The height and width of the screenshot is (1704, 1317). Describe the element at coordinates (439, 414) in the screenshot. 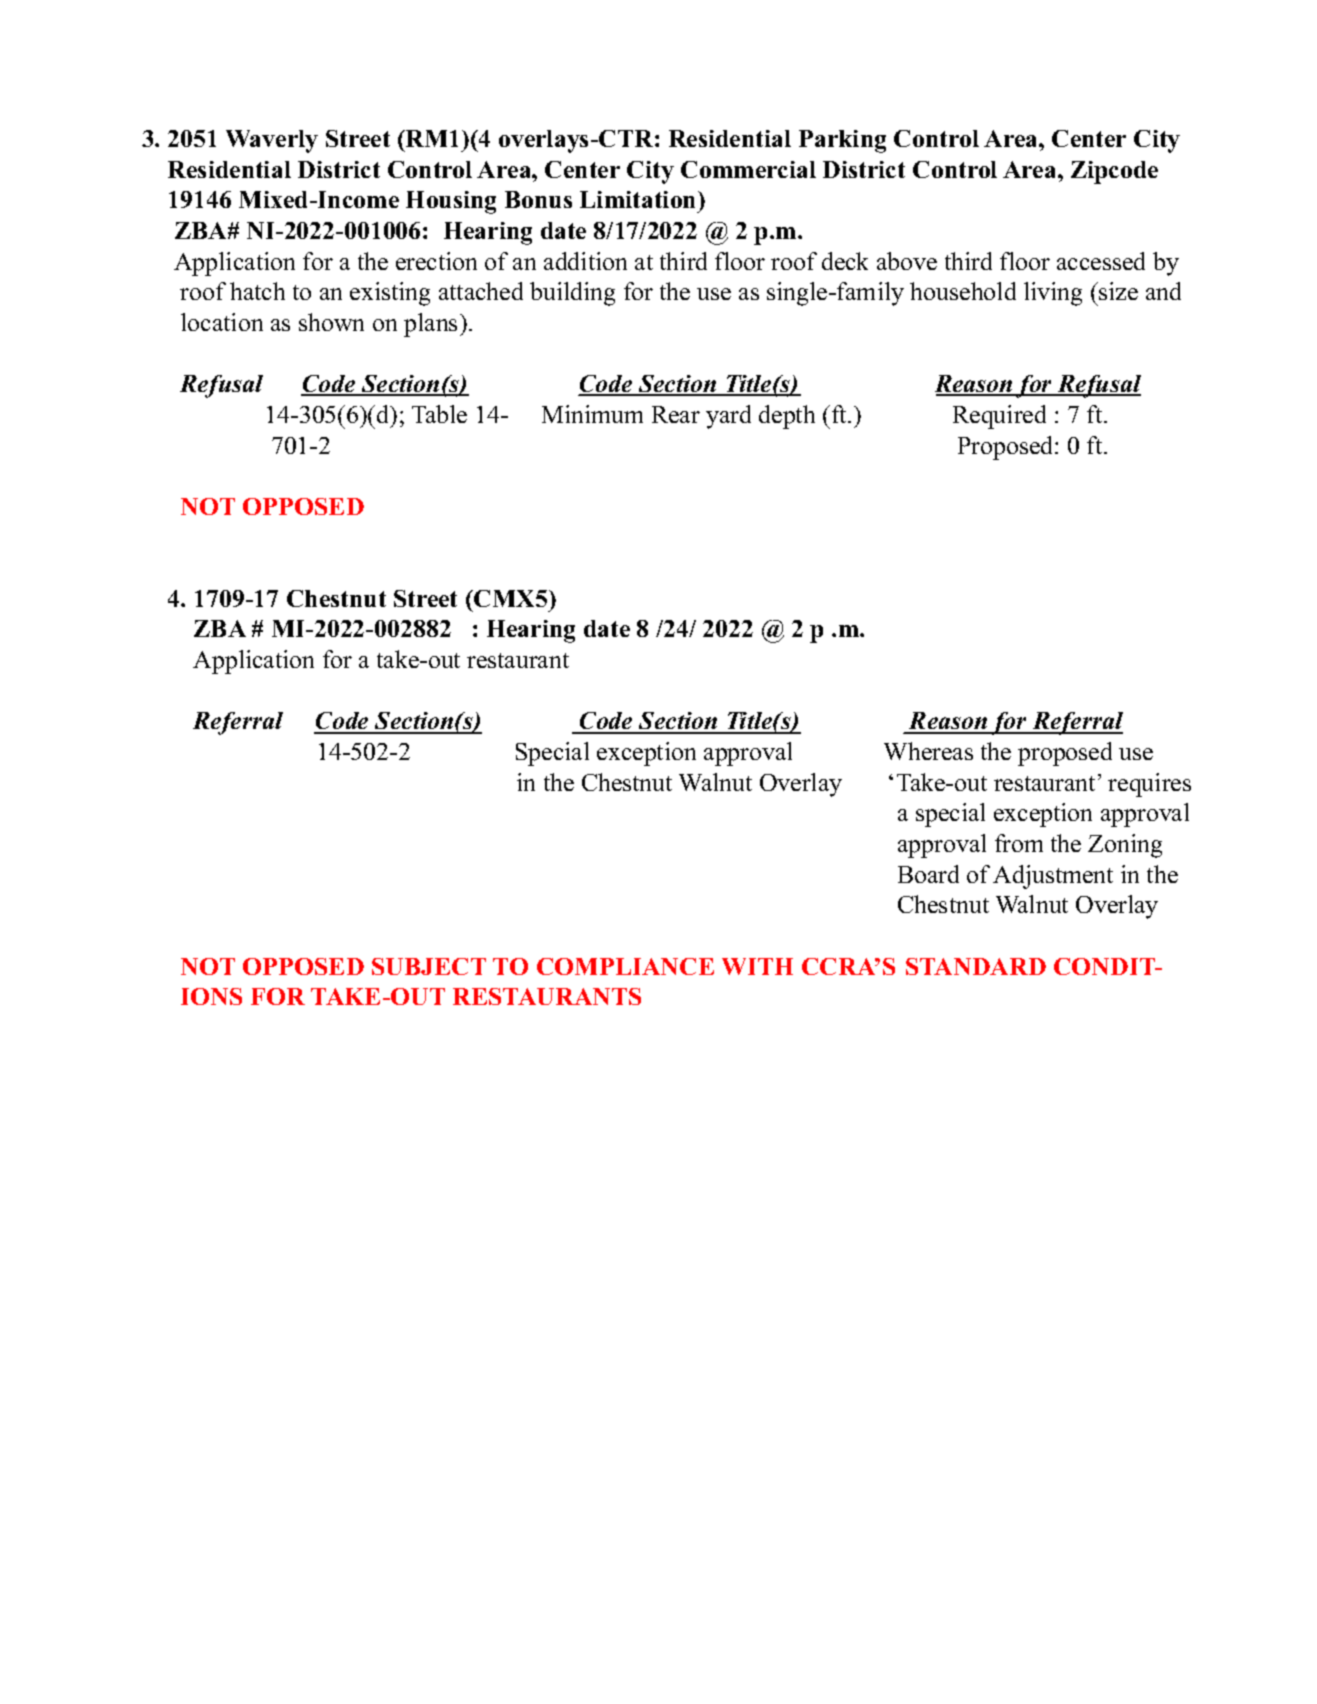

I see `Table` at that location.
